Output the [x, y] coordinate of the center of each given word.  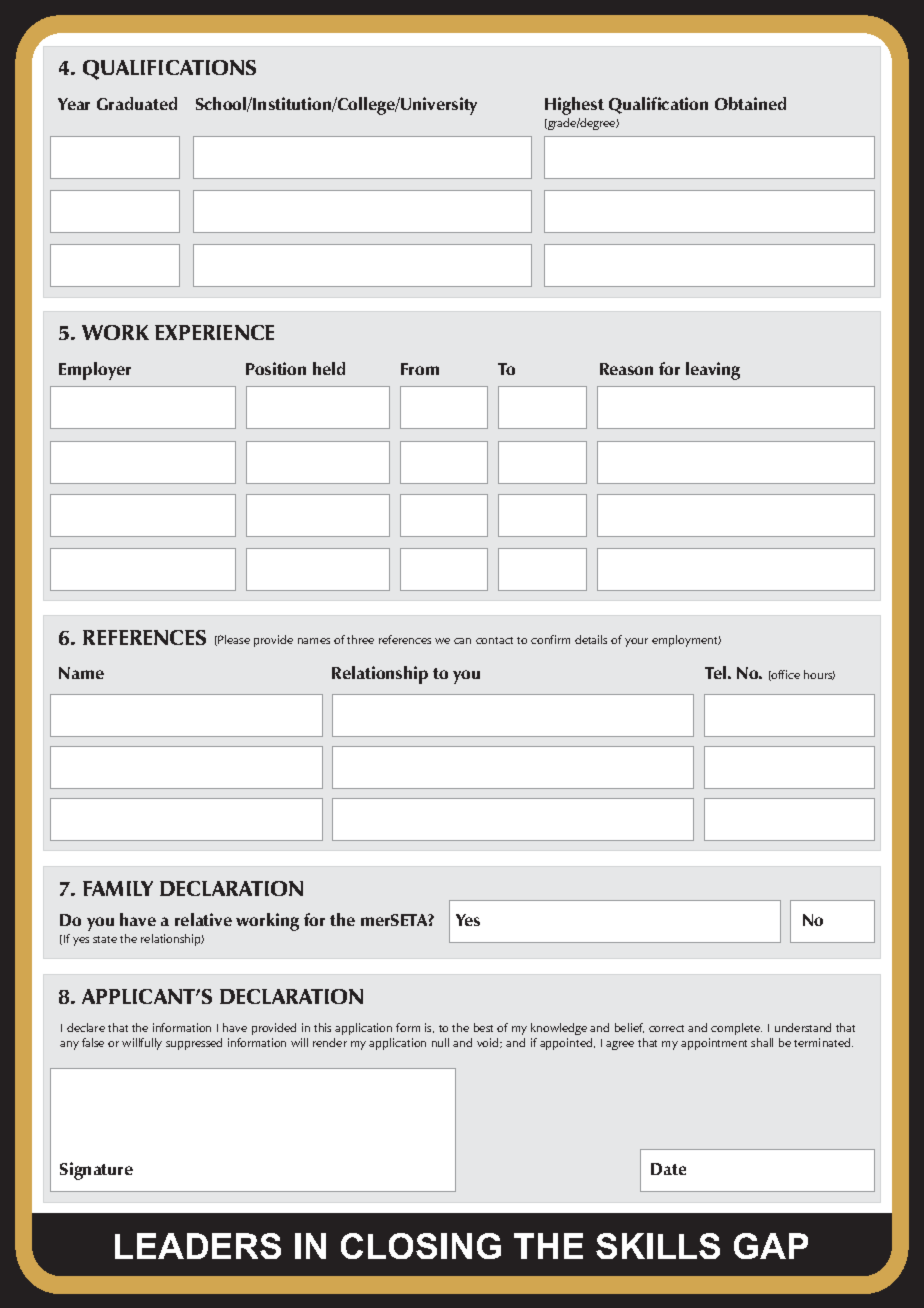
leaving [713, 371]
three [360, 639]
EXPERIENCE [214, 332]
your [636, 642]
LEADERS [198, 1246]
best [483, 1027]
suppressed [194, 1044]
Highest [574, 106]
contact [494, 640]
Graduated [137, 103]
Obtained [750, 103]
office [785, 675]
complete [736, 1029]
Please [233, 640]
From [420, 369]
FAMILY [118, 888]
